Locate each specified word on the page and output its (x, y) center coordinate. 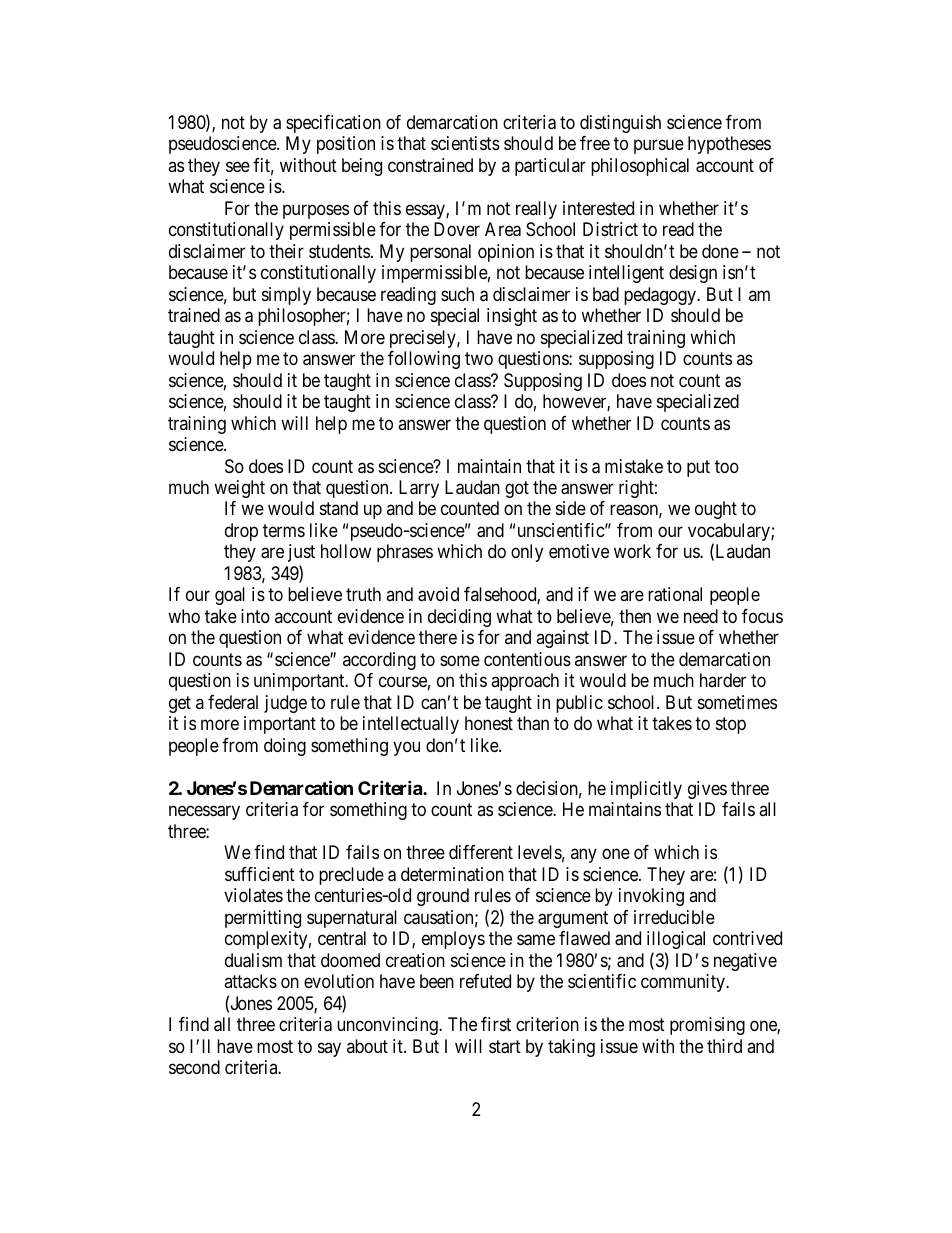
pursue (659, 147)
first (496, 1024)
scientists (465, 143)
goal (230, 596)
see (238, 166)
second (194, 1067)
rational (675, 594)
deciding (459, 618)
